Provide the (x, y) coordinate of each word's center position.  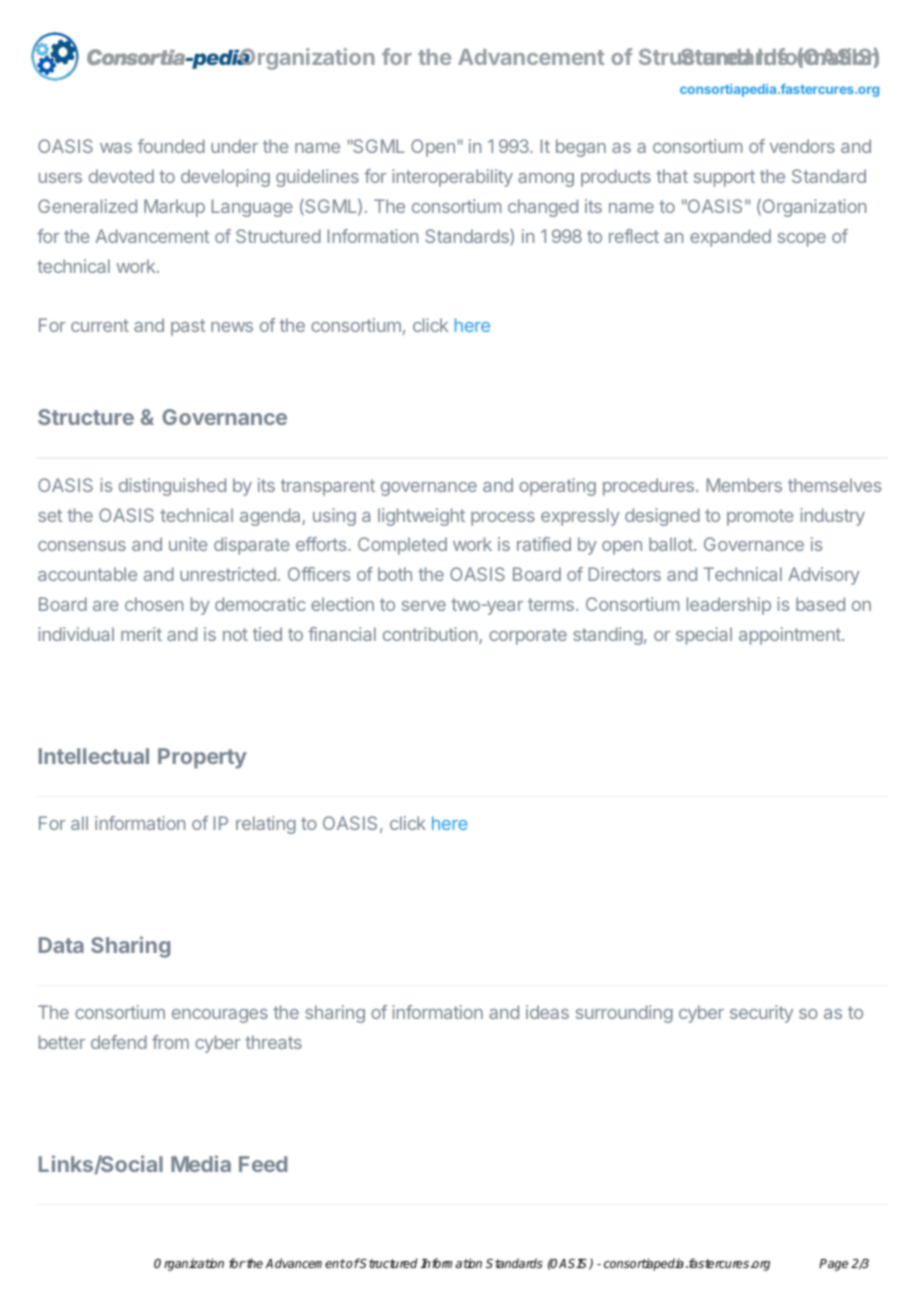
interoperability (452, 178)
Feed (263, 1164)
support (724, 178)
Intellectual (94, 756)
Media (201, 1163)
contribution (431, 635)
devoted (121, 176)
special (704, 636)
